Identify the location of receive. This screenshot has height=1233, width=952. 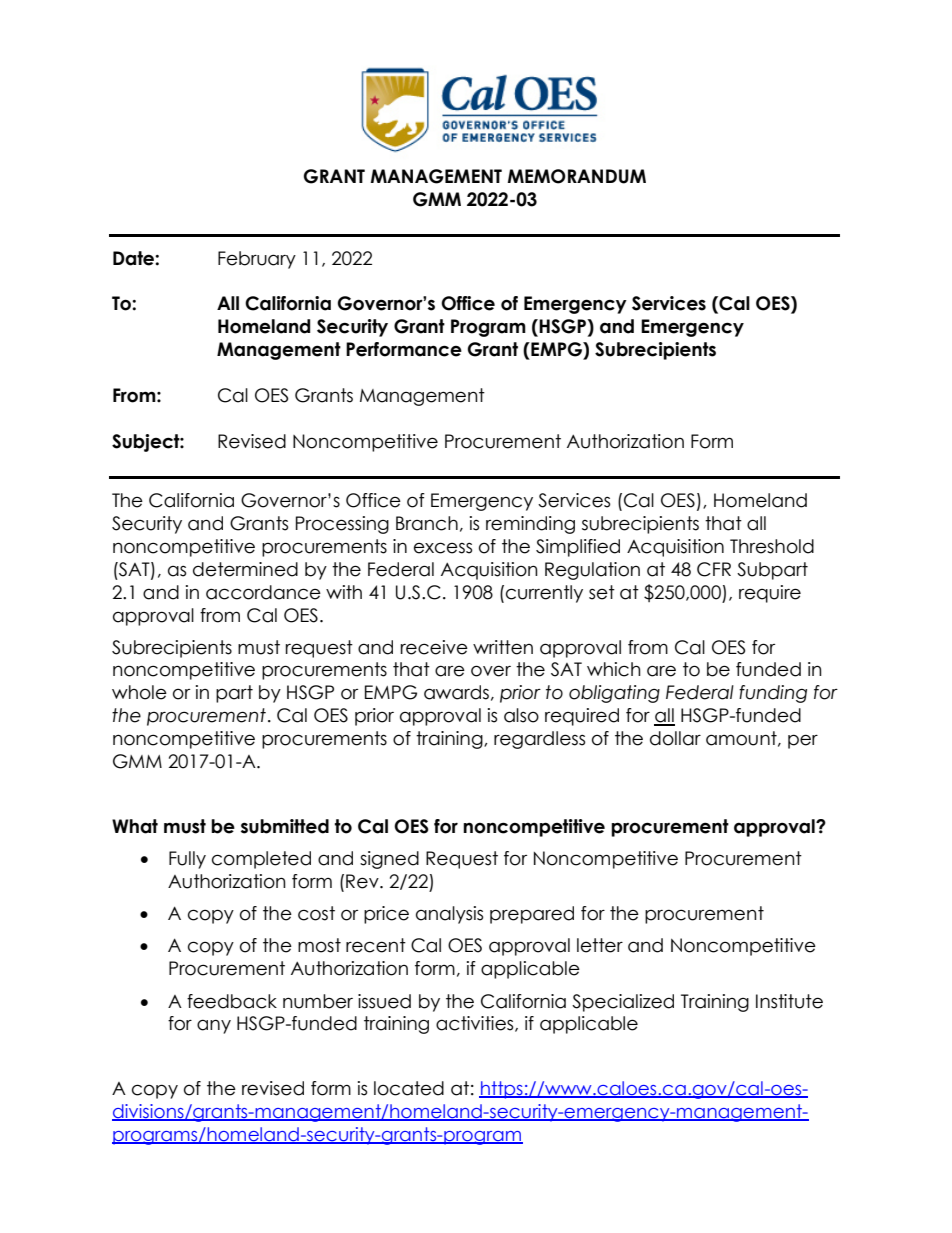
(434, 647).
